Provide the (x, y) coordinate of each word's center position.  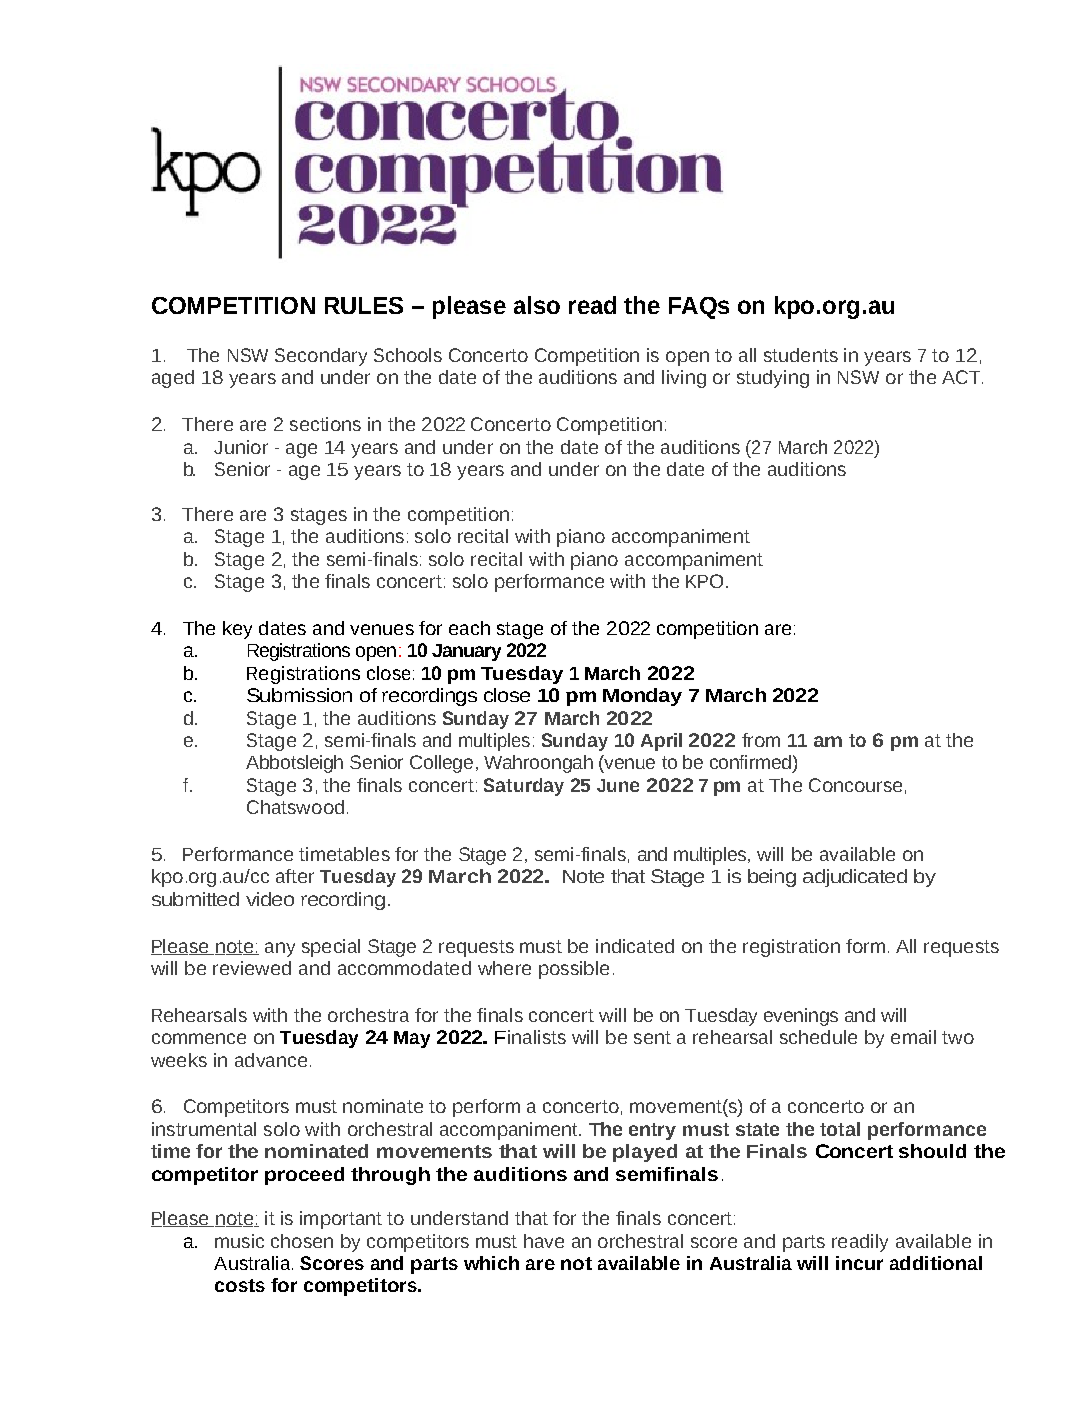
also (537, 305)
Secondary (321, 357)
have (544, 1241)
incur (859, 1263)
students (801, 355)
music (239, 1241)
